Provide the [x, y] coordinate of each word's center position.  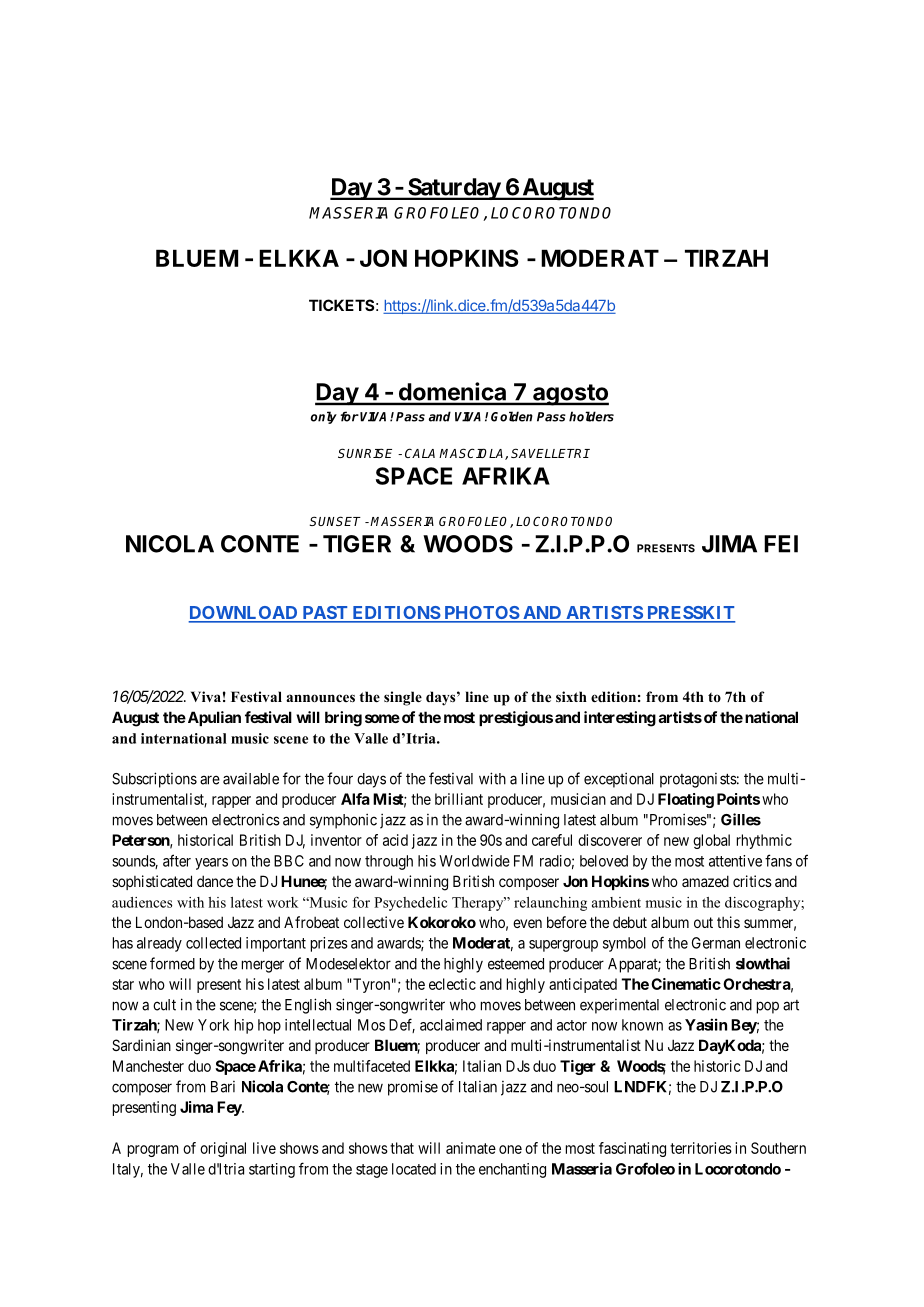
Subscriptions [154, 780]
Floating [686, 800]
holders [591, 416]
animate [471, 1148]
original [223, 1149]
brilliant [459, 799]
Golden [512, 416]
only [323, 417]
